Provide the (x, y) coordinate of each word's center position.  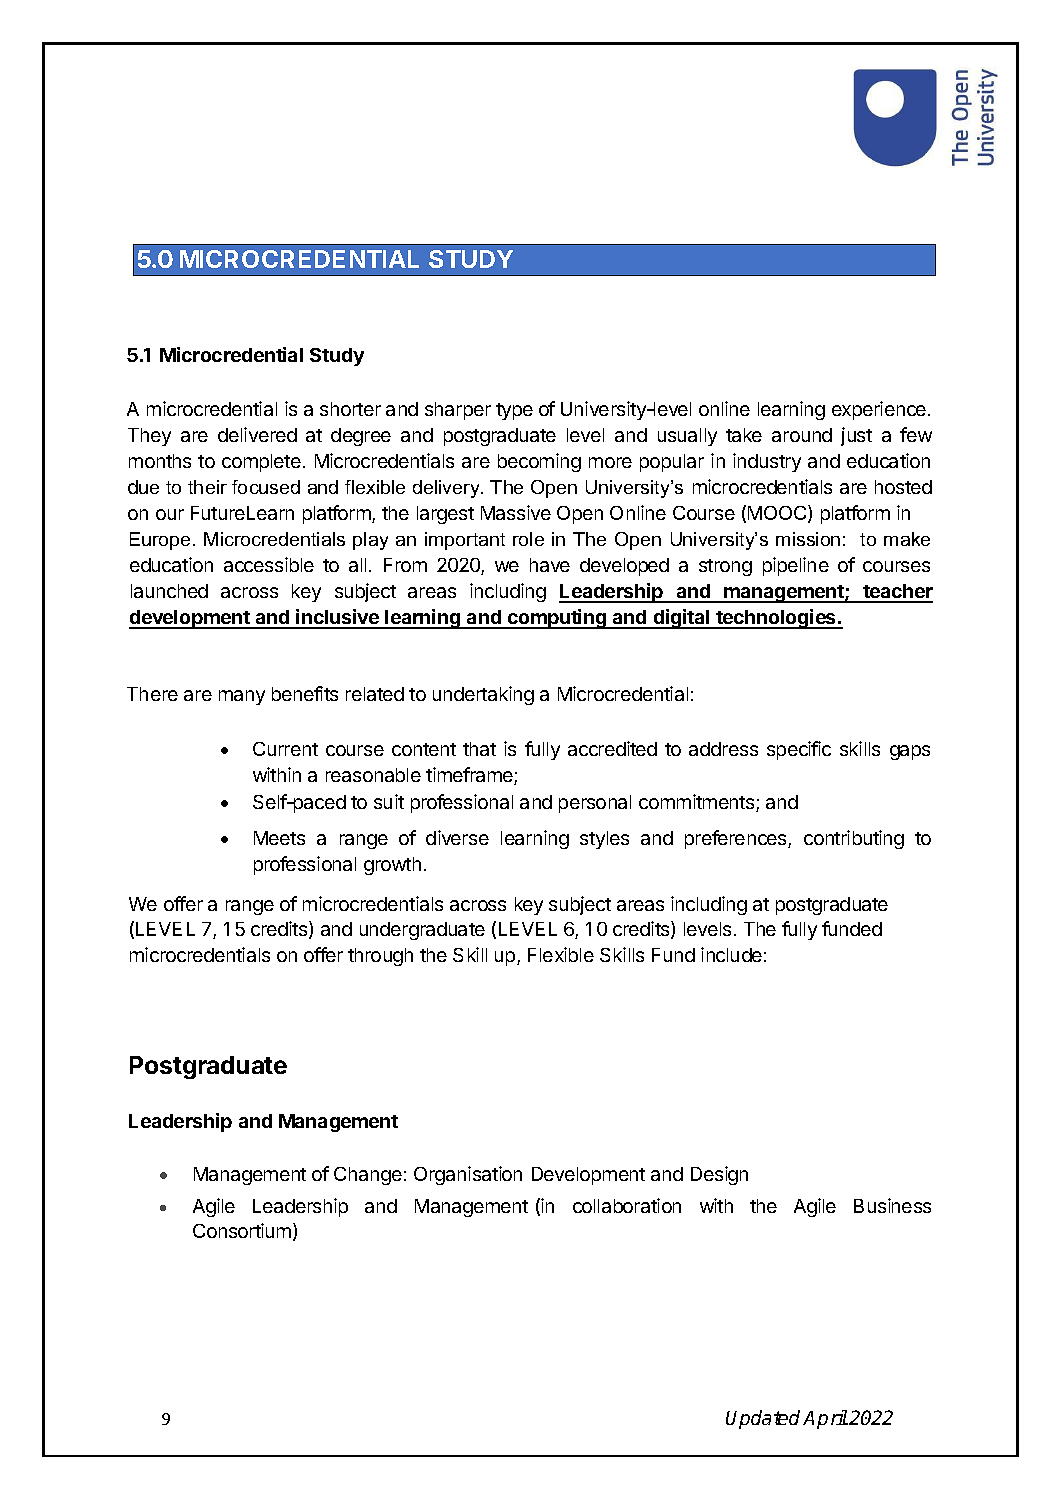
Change (368, 1176)
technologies (776, 619)
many (242, 697)
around (802, 435)
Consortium (242, 1230)
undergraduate (422, 931)
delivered (257, 434)
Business (892, 1205)
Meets (279, 838)
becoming (539, 462)
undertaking (483, 695)
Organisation (468, 1175)
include (731, 954)
